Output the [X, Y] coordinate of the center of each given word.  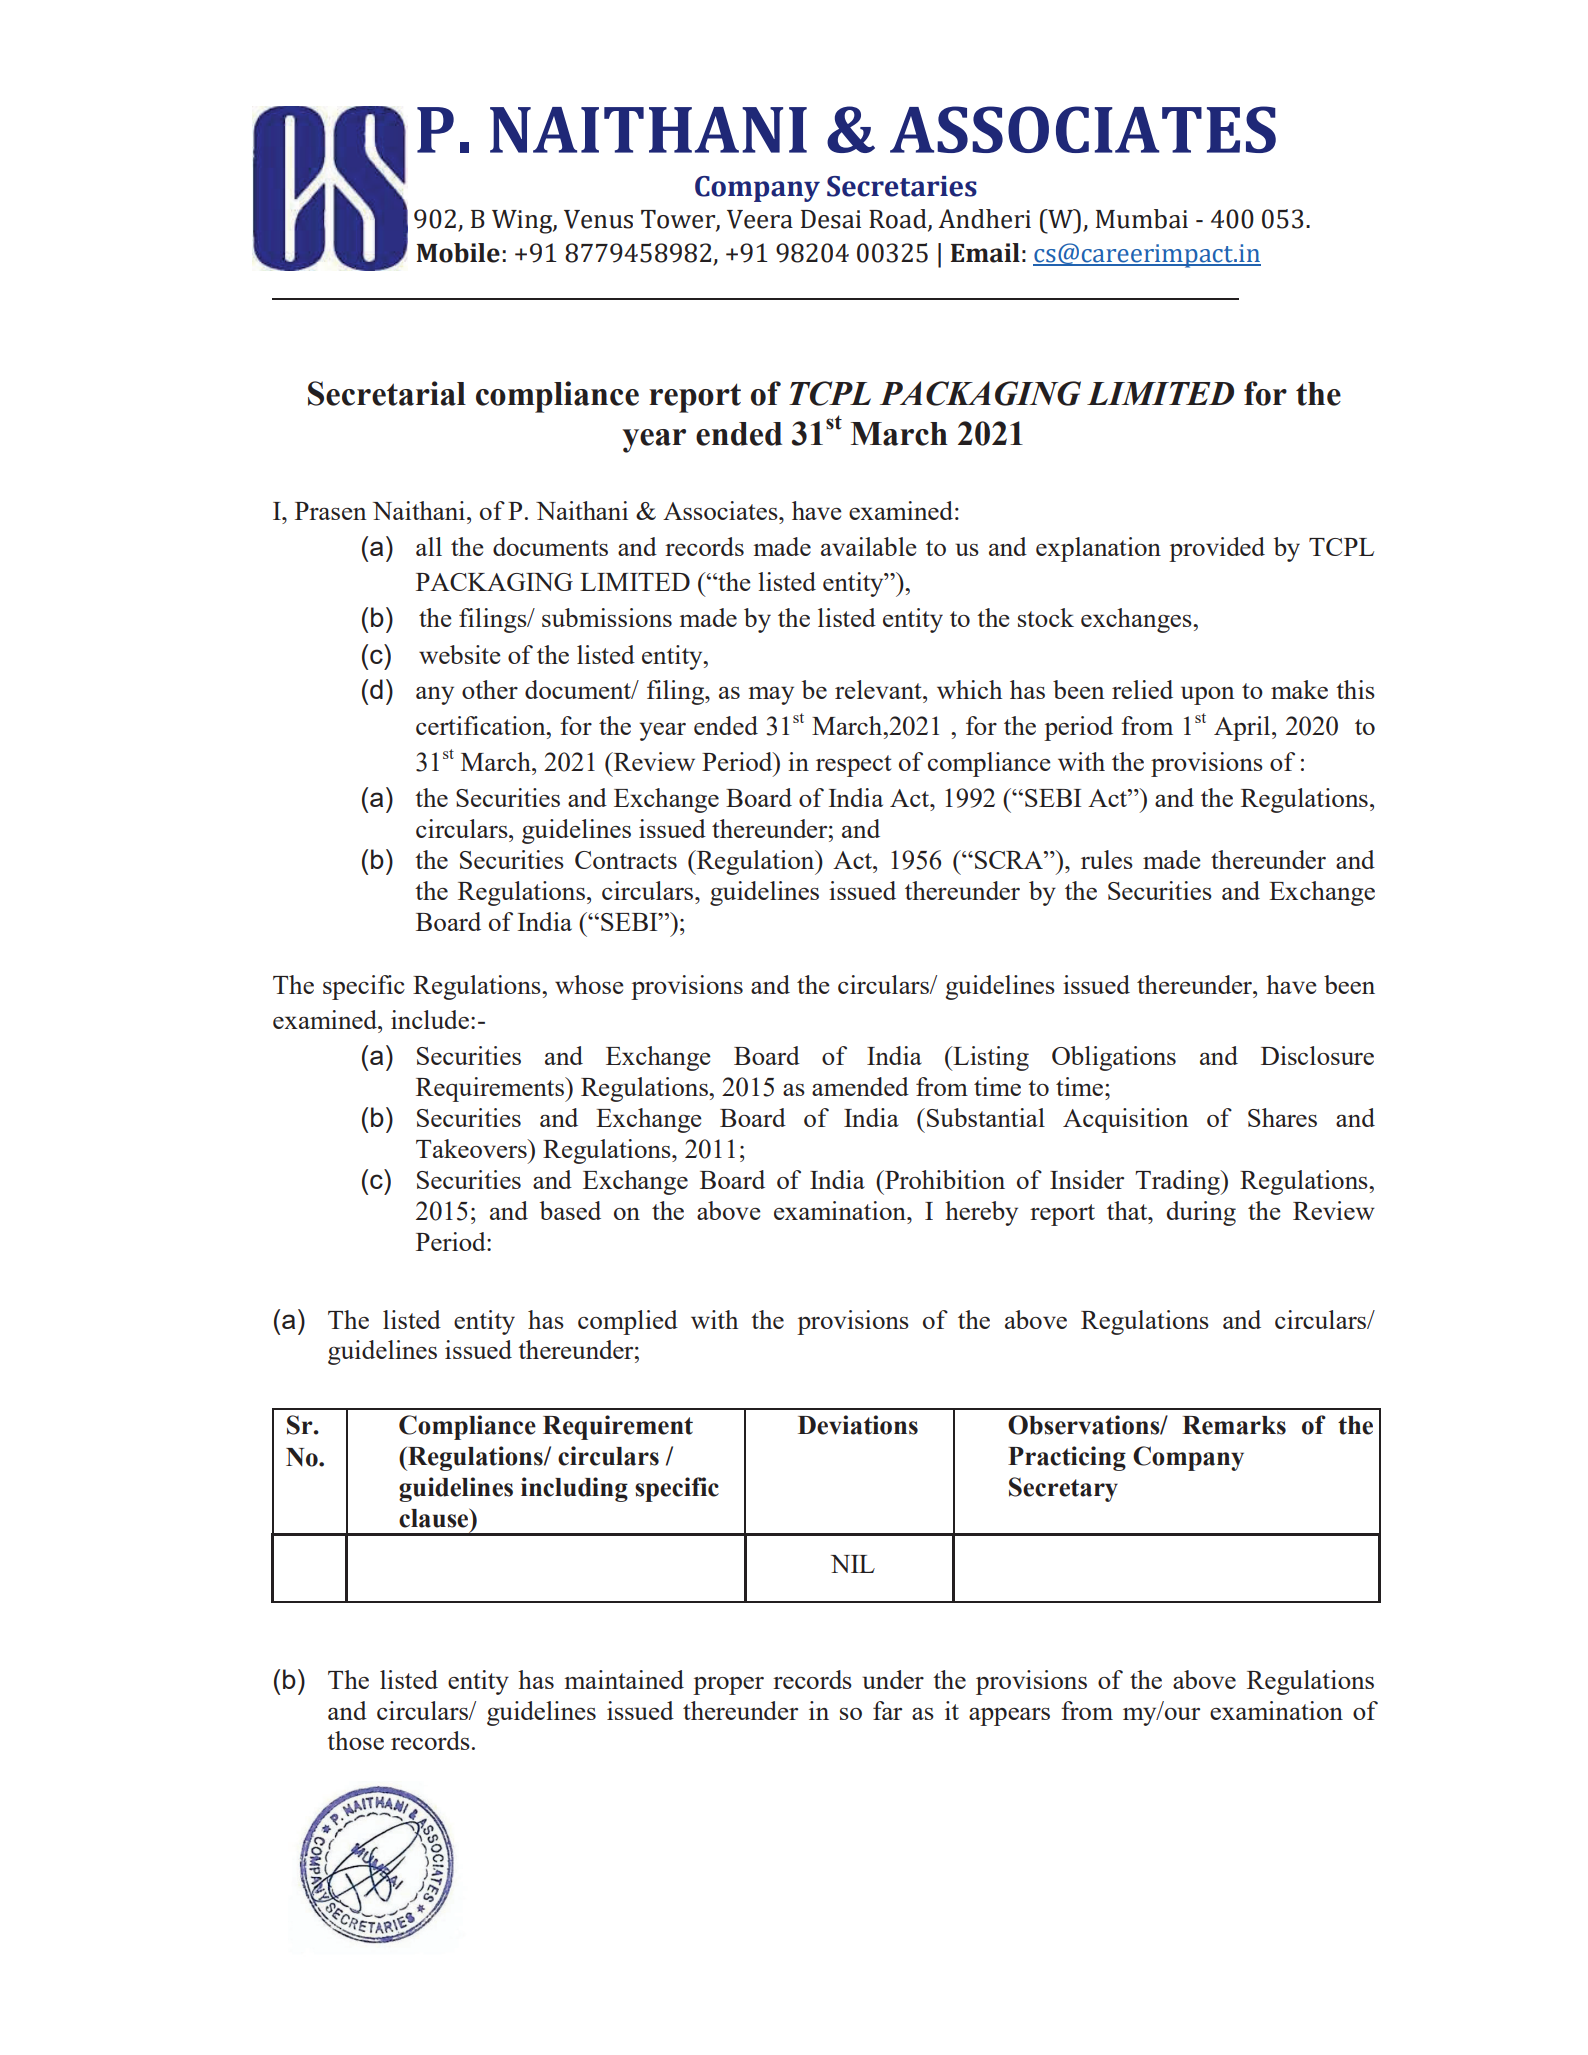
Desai [831, 219]
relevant [879, 689]
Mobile [458, 253]
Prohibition [944, 1179]
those [355, 1740]
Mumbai [1142, 219]
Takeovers [472, 1148]
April [1243, 728]
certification [482, 725]
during [1201, 1213]
